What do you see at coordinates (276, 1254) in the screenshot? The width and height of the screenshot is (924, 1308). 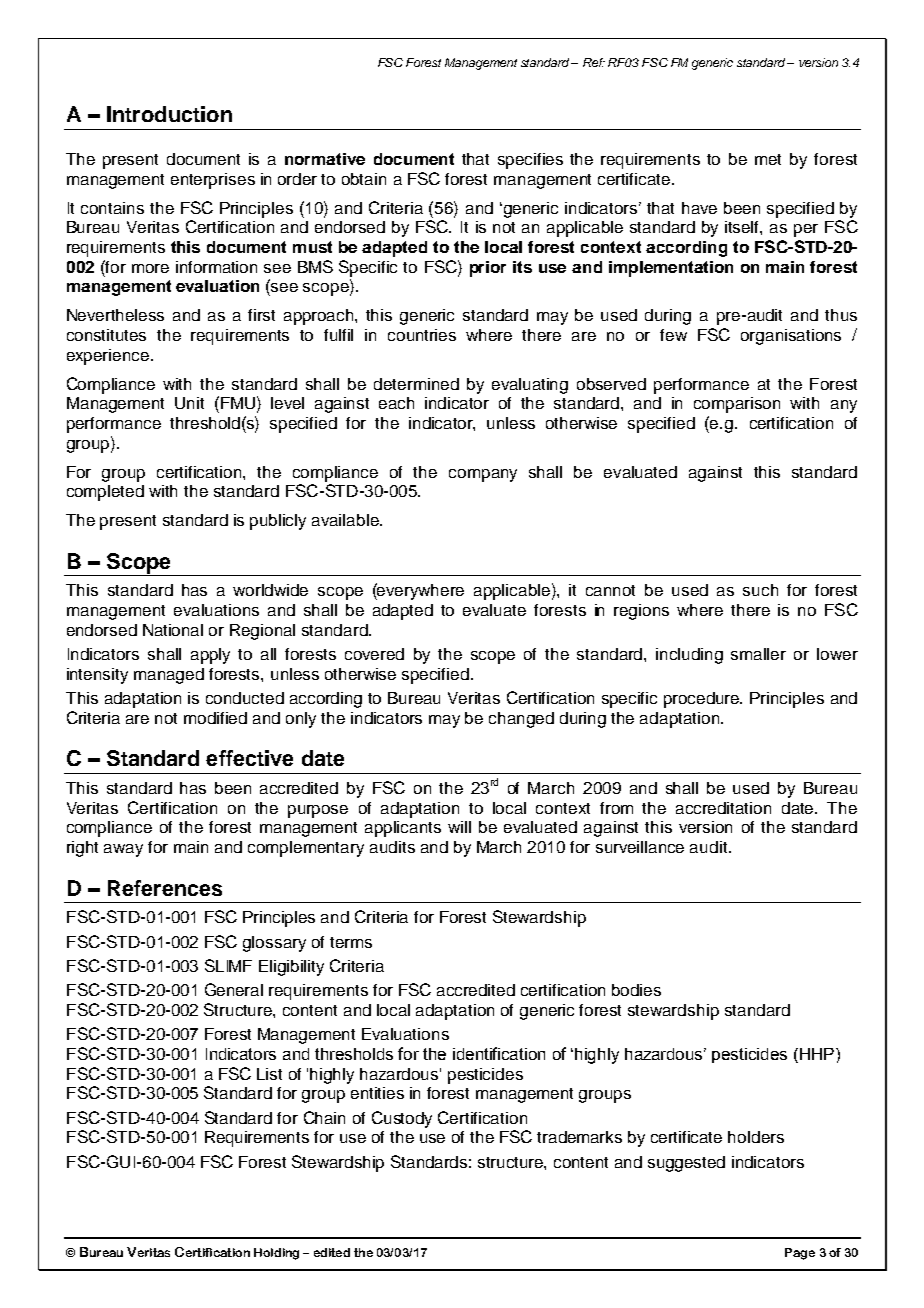 I see `Holding` at bounding box center [276, 1254].
